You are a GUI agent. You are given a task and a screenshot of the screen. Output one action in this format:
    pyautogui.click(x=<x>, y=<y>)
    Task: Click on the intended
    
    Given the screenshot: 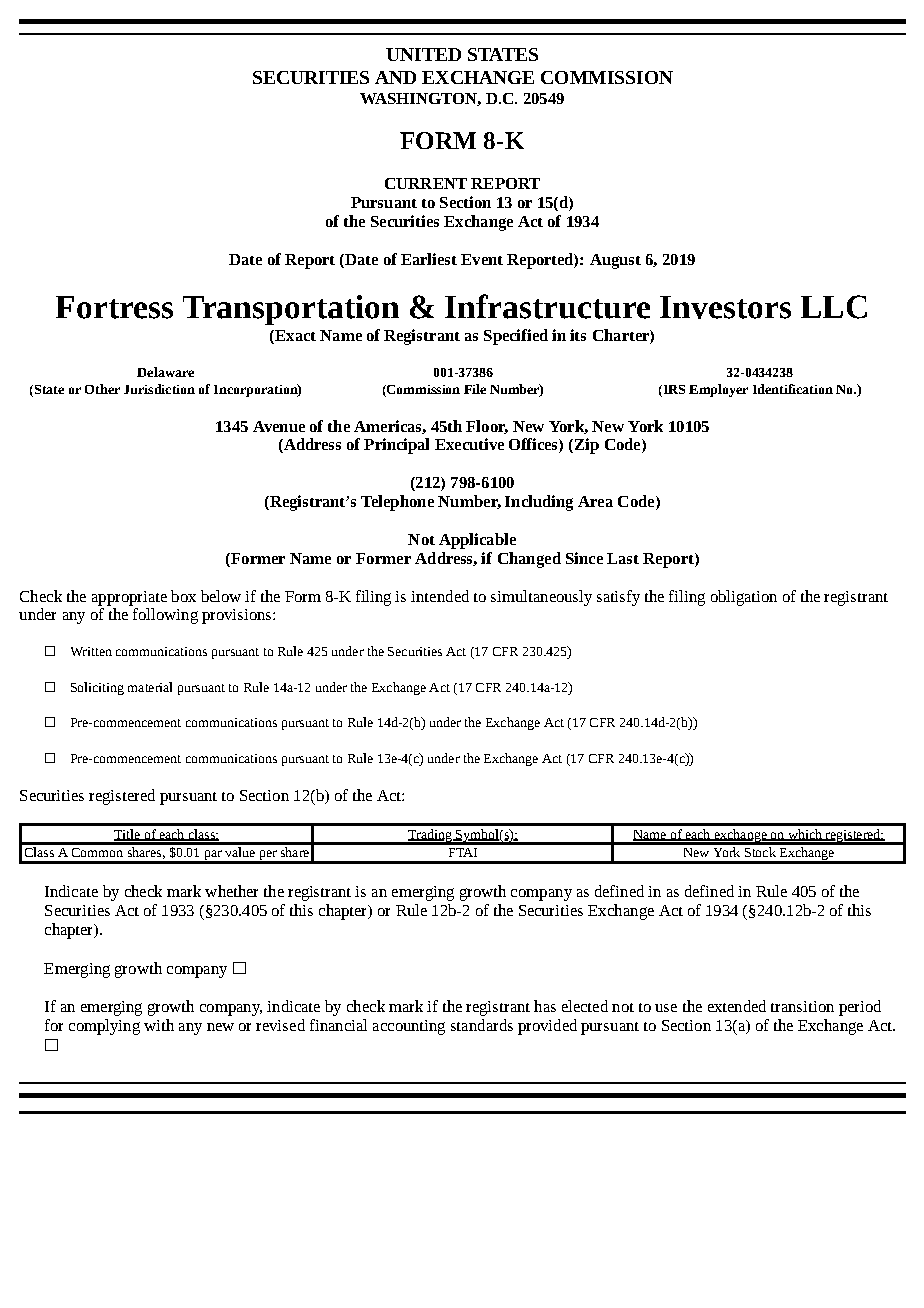 What is the action you would take?
    pyautogui.click(x=440, y=596)
